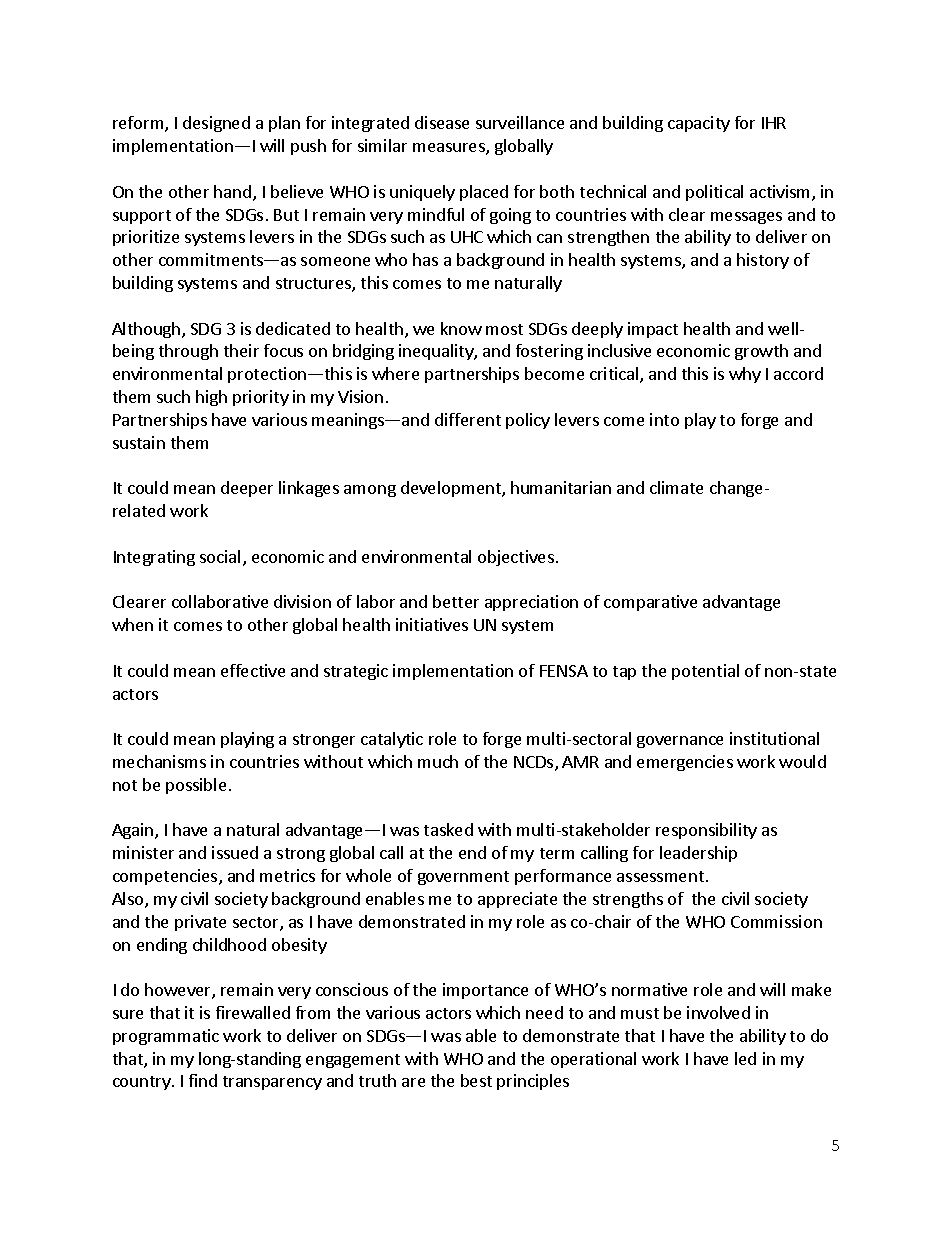 The width and height of the screenshot is (952, 1233). What do you see at coordinates (442, 122) in the screenshot?
I see `disease` at bounding box center [442, 122].
